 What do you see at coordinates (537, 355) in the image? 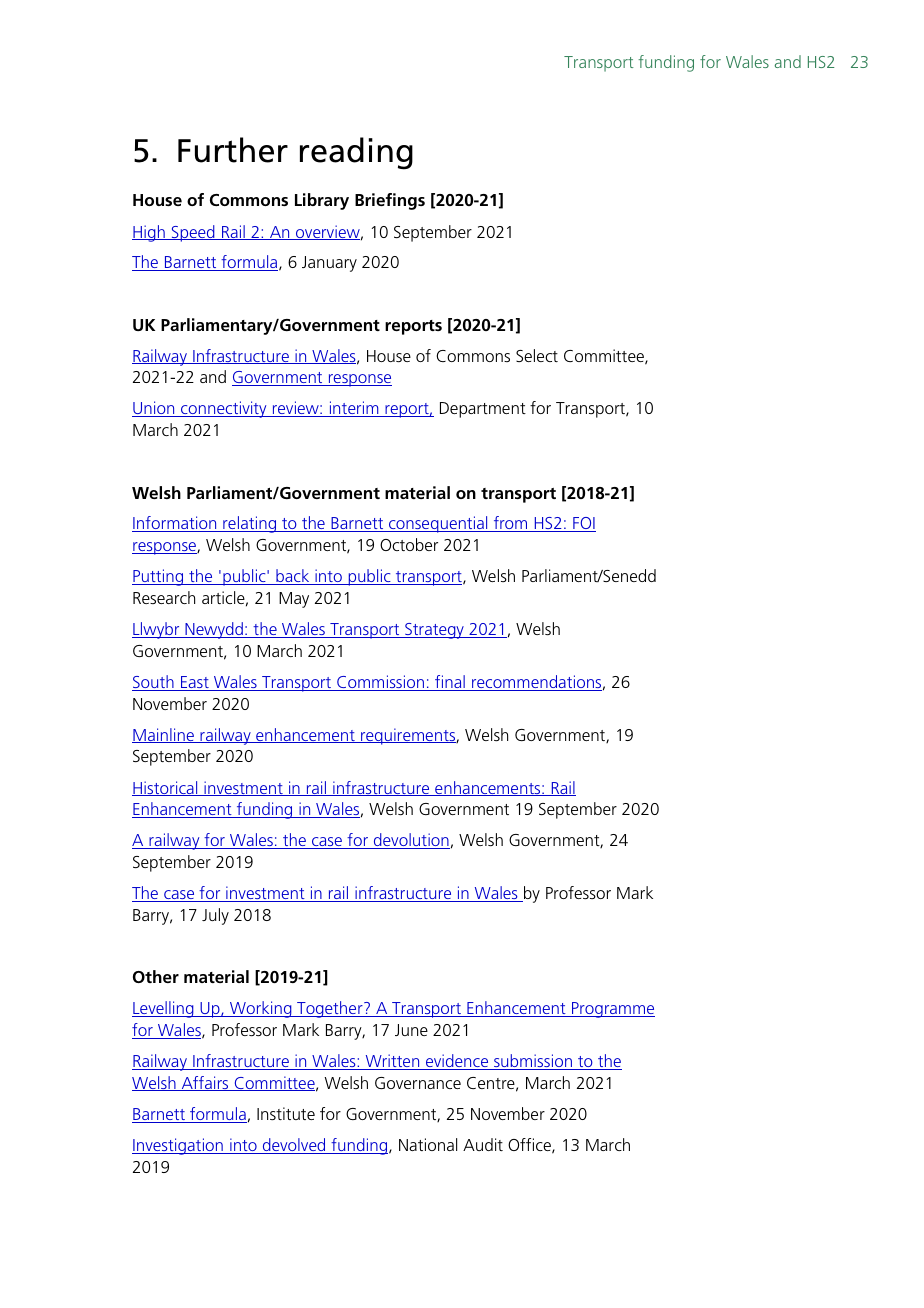
I see `Select` at bounding box center [537, 355].
